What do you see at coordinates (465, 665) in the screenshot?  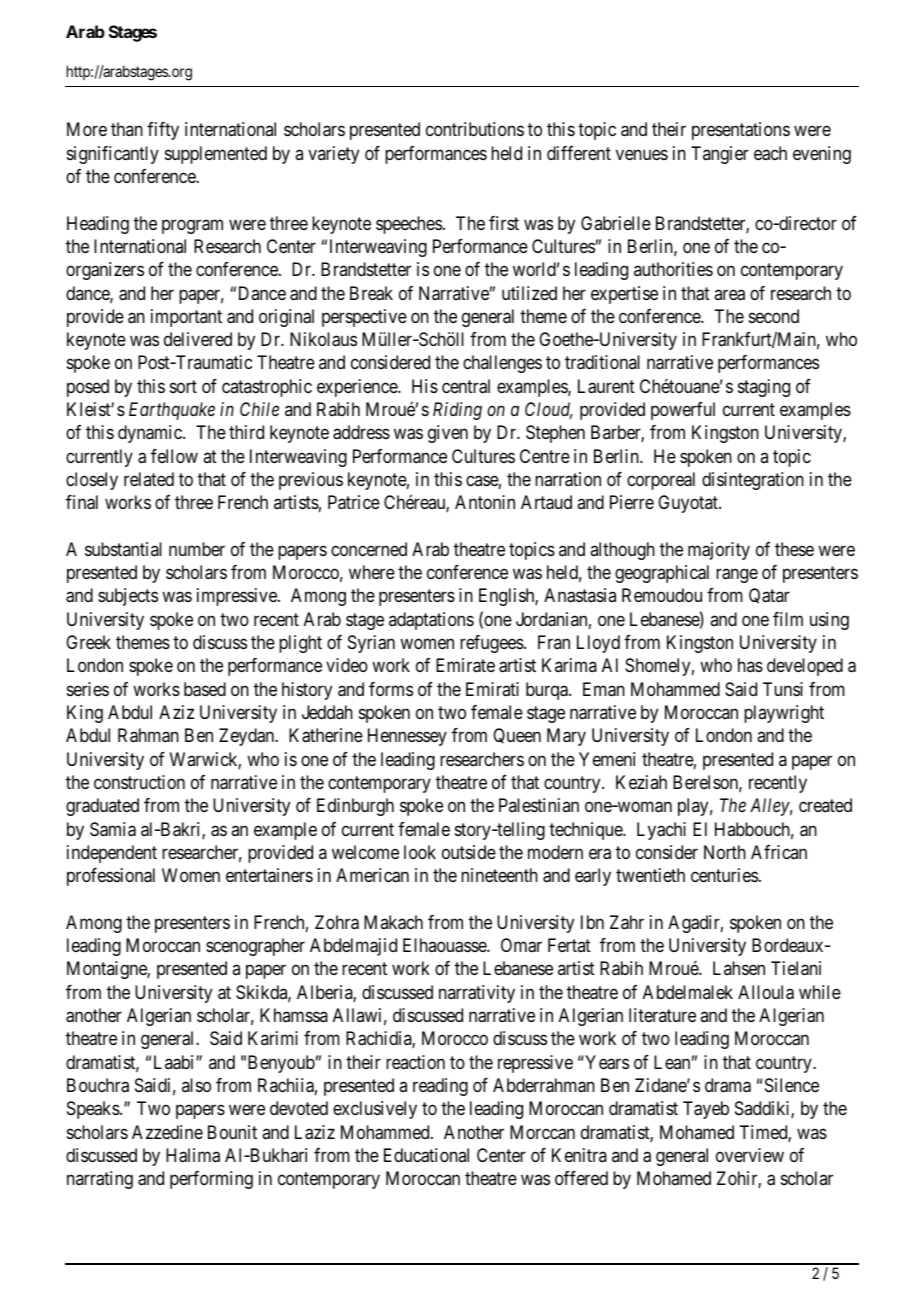 I see `Emirate` at bounding box center [465, 665].
